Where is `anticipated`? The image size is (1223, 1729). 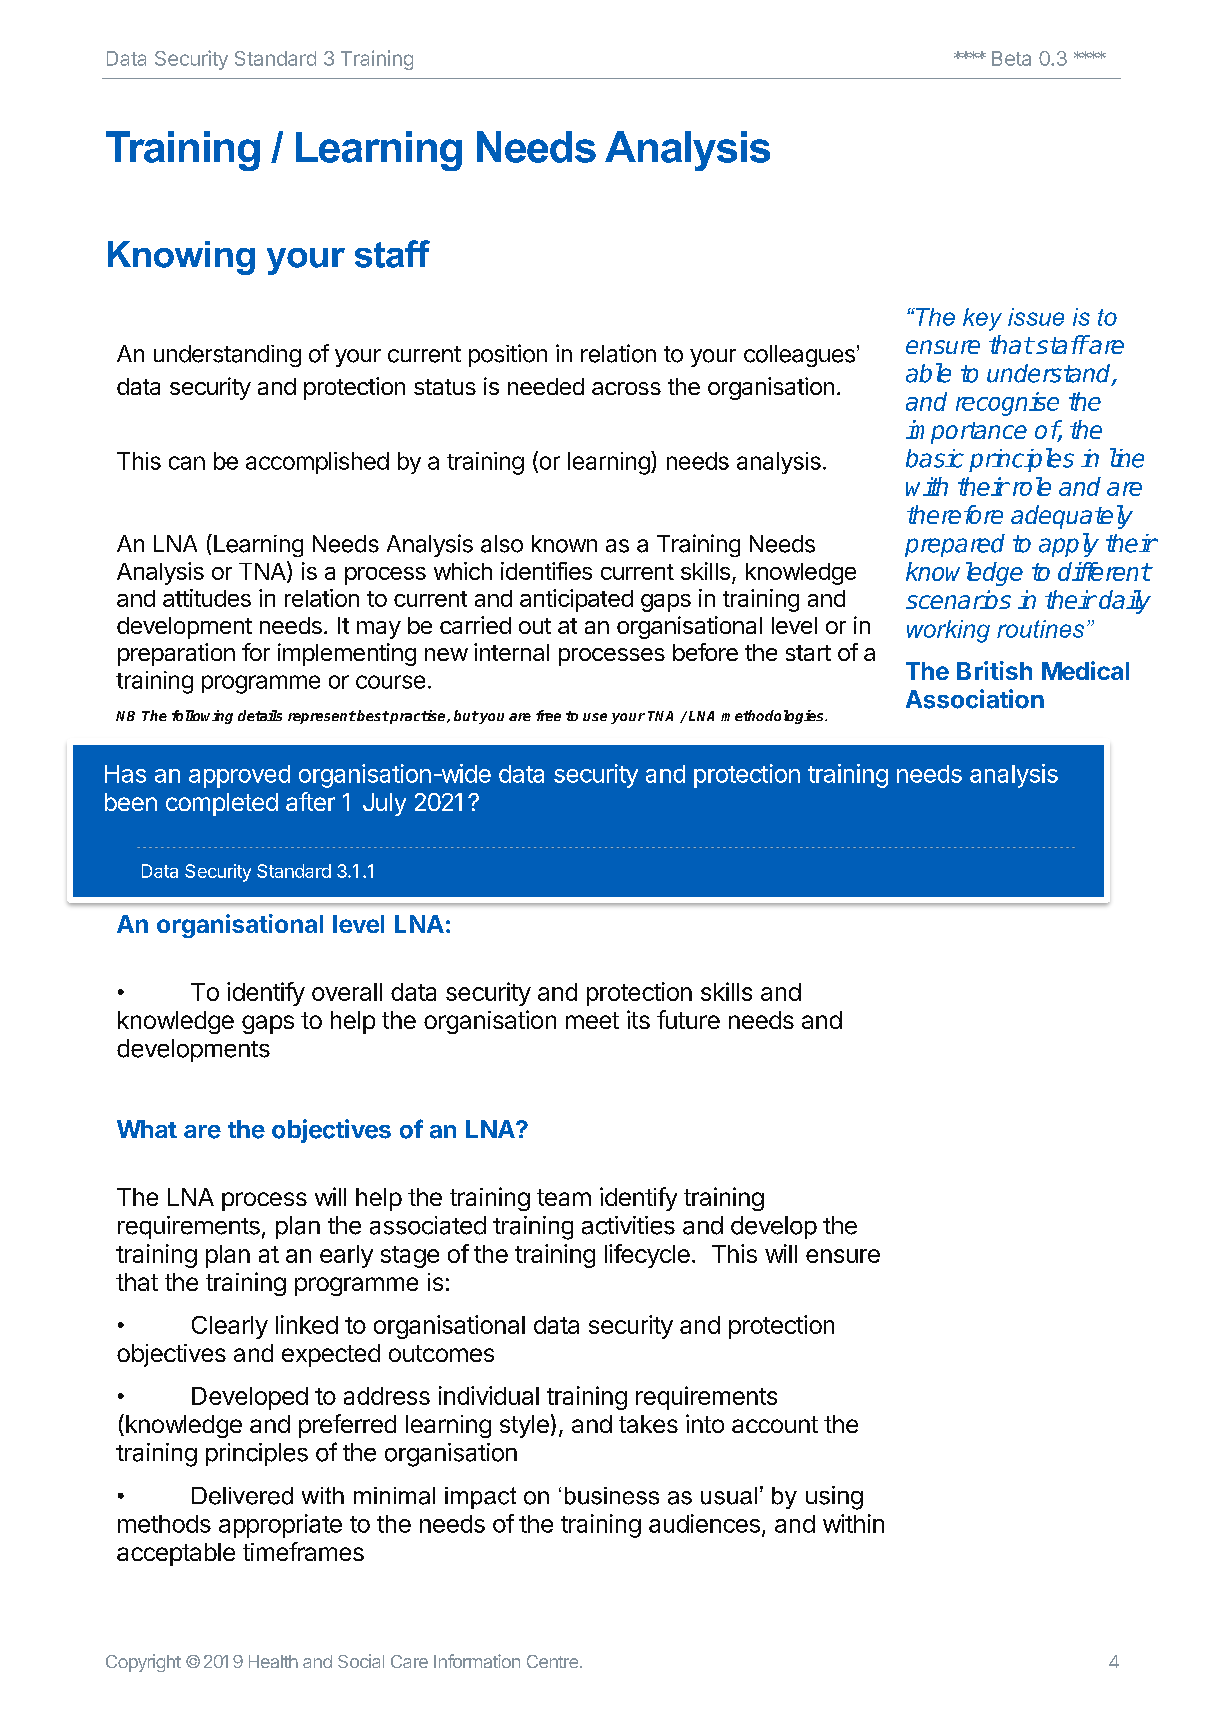
anticipated is located at coordinates (576, 600).
